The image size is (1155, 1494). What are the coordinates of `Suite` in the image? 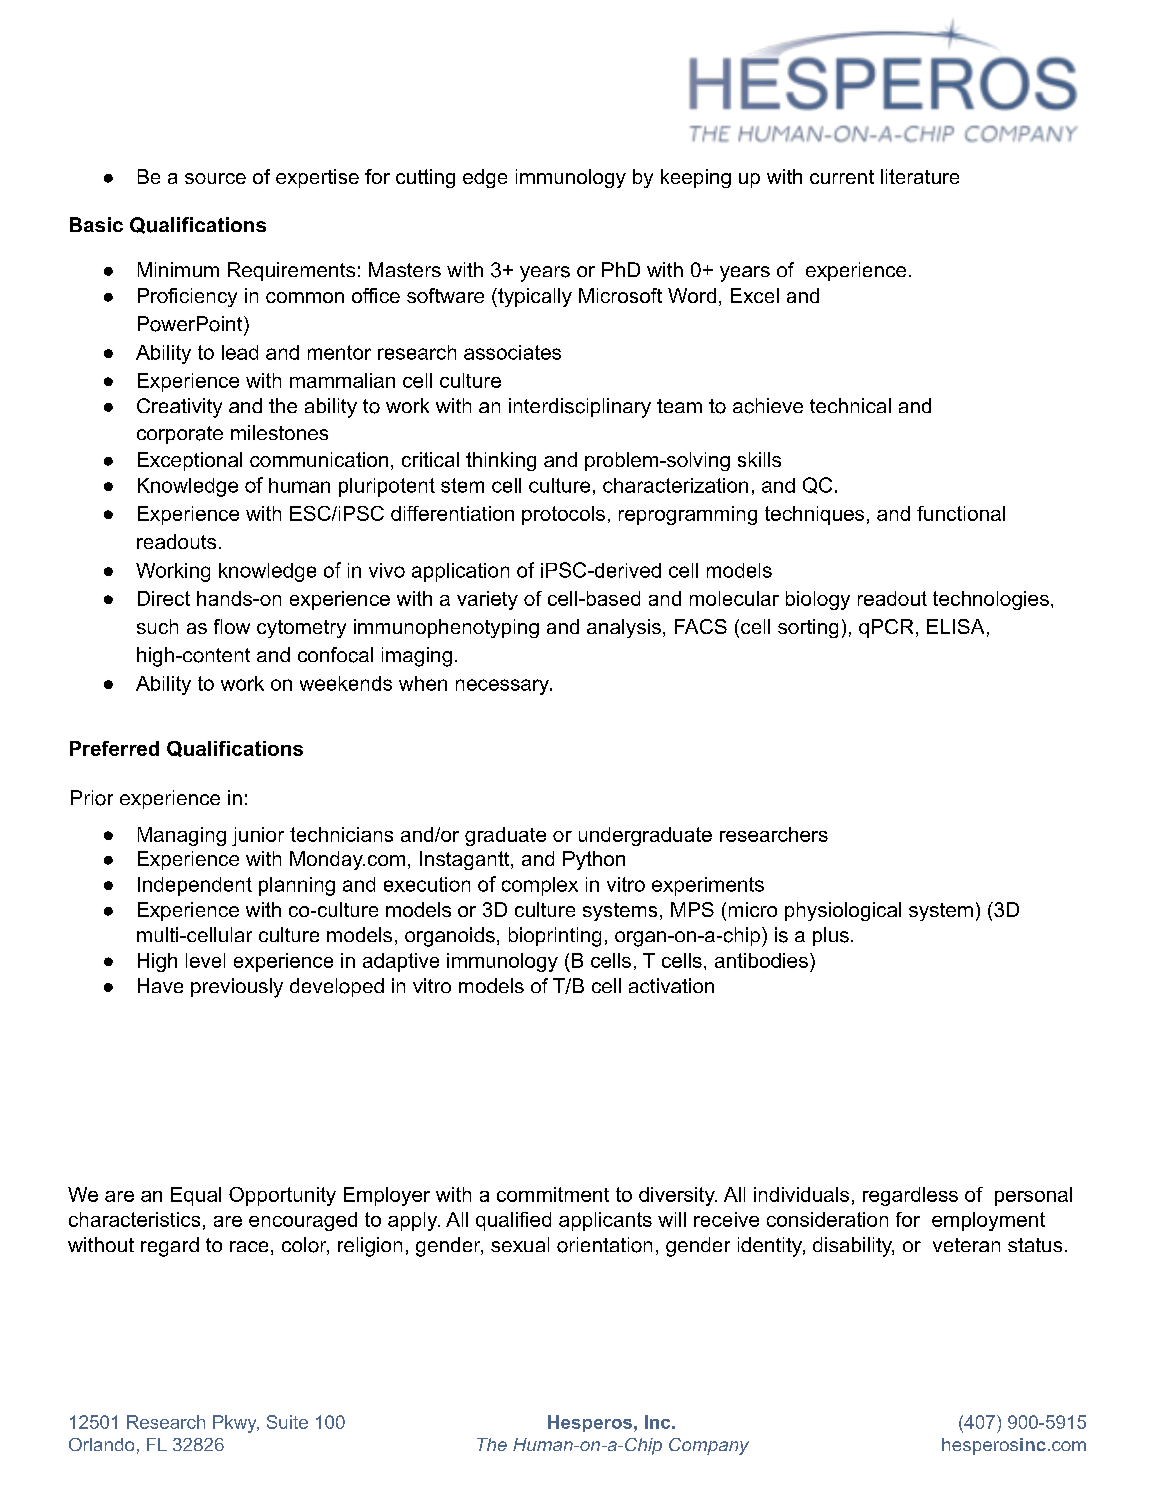 It's located at (287, 1422).
